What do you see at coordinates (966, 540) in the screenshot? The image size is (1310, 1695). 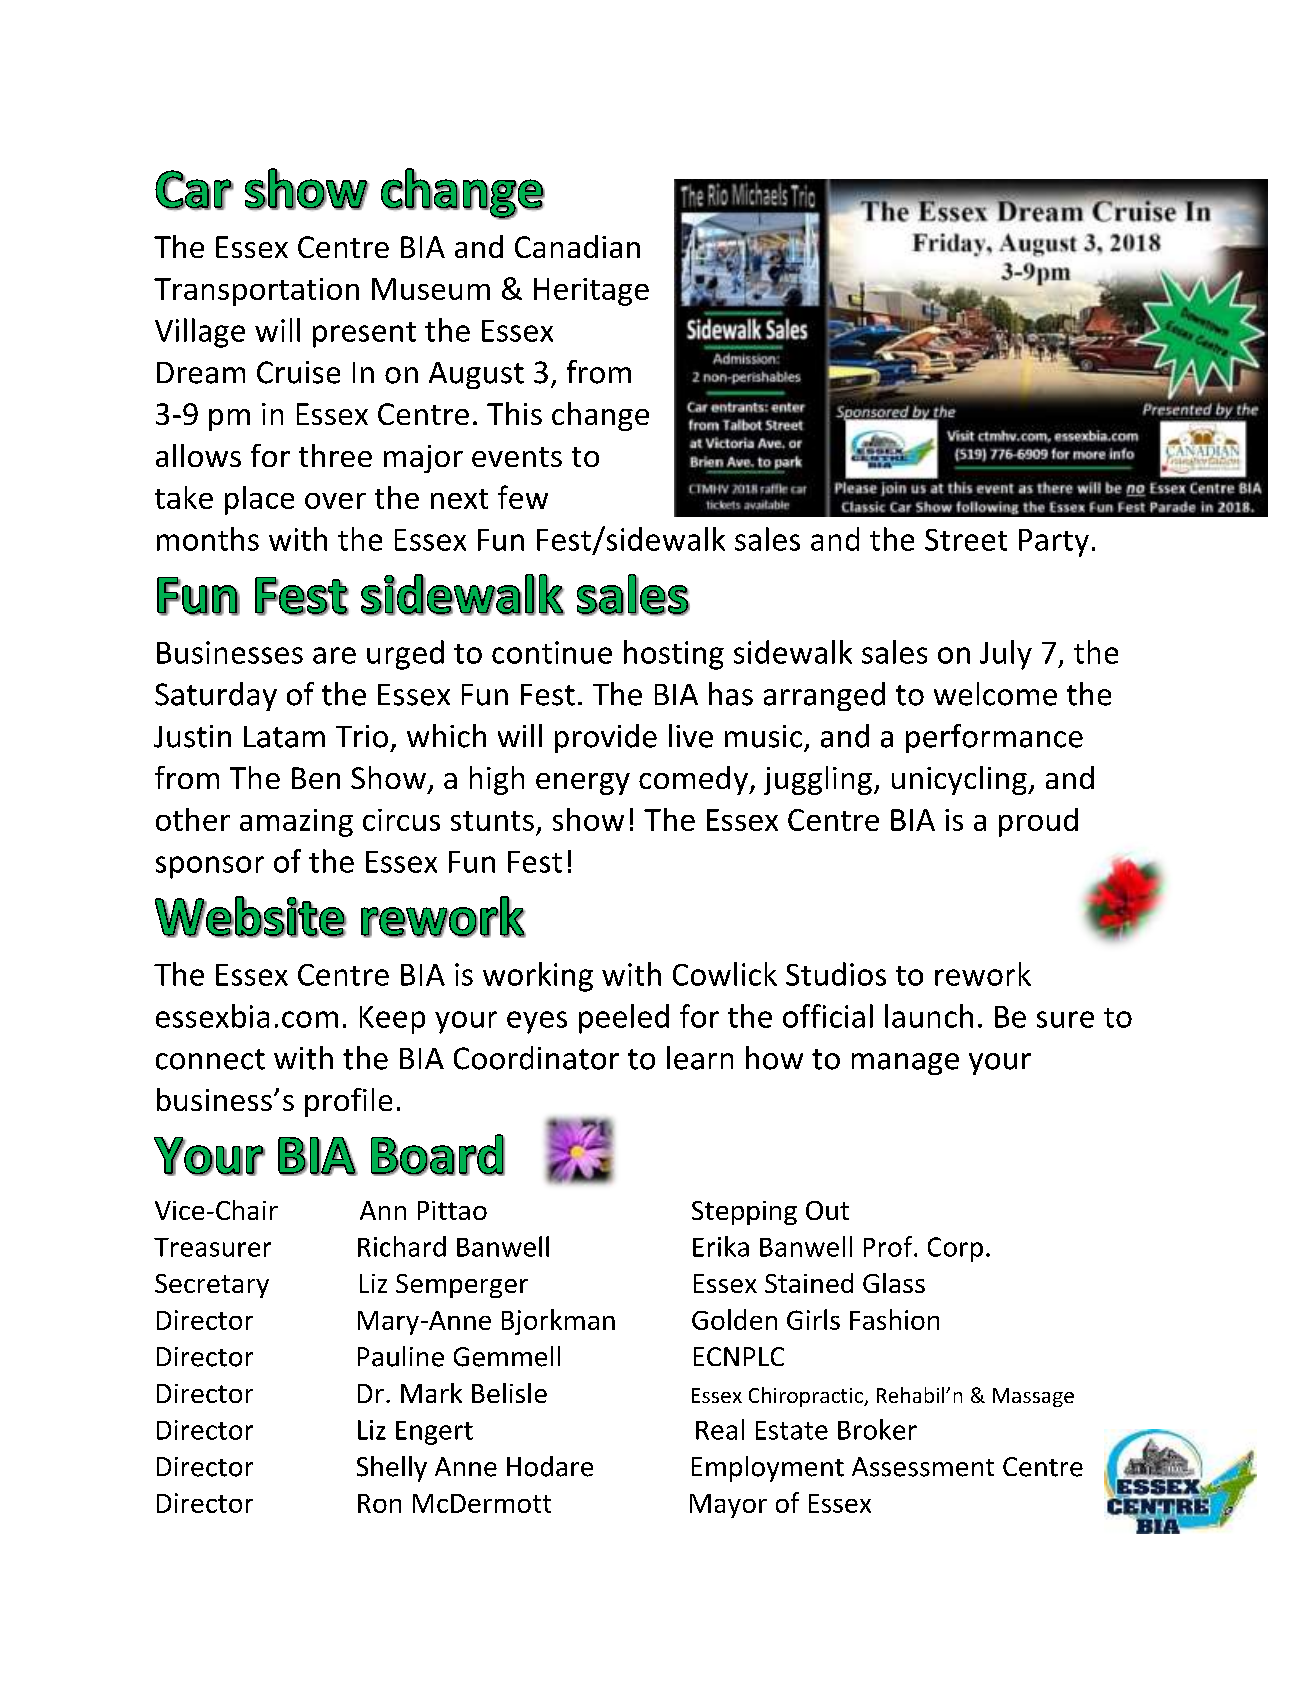 I see `Street` at bounding box center [966, 540].
